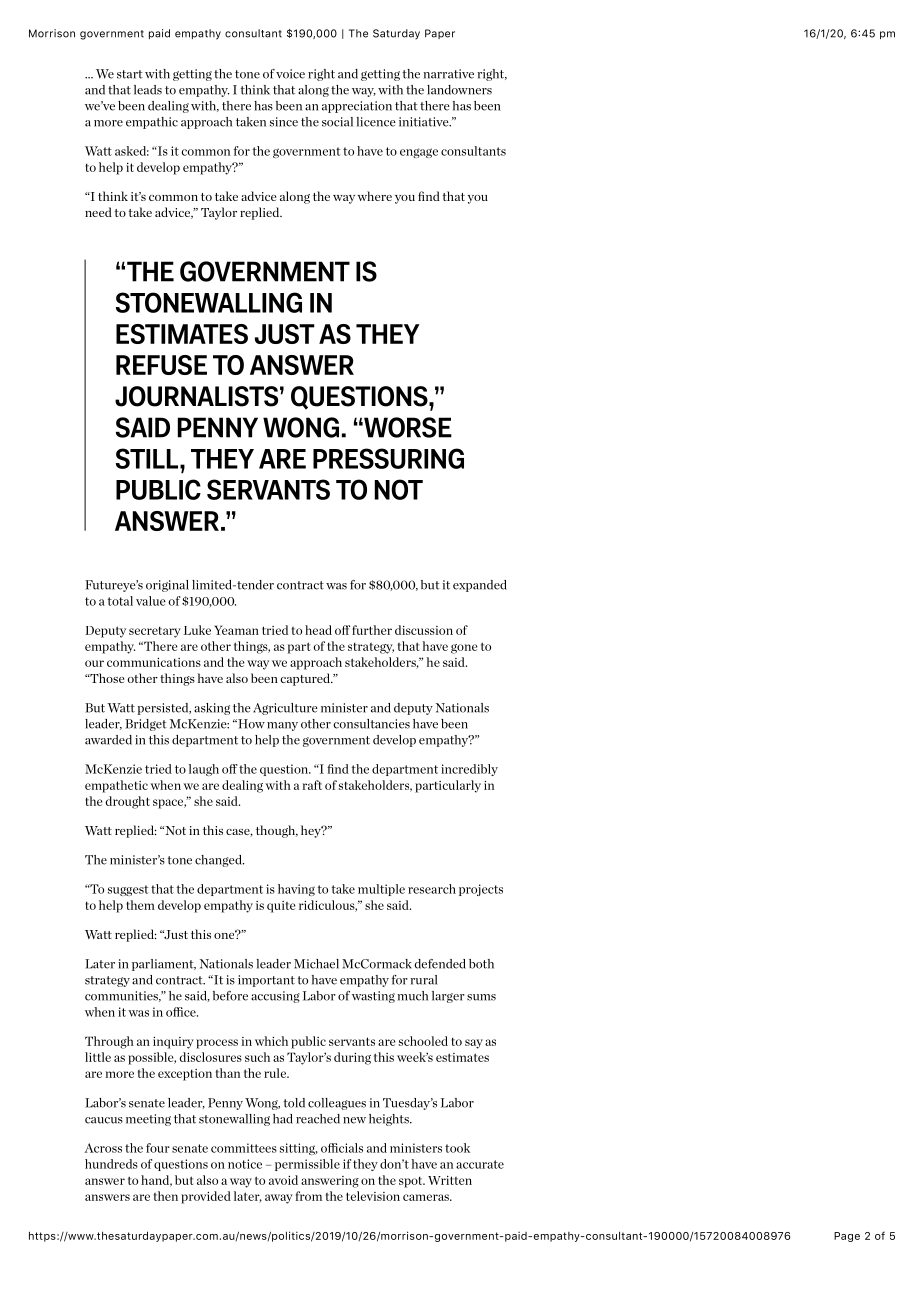 This image has width=924, height=1308. I want to click on landowners, so click(459, 90).
